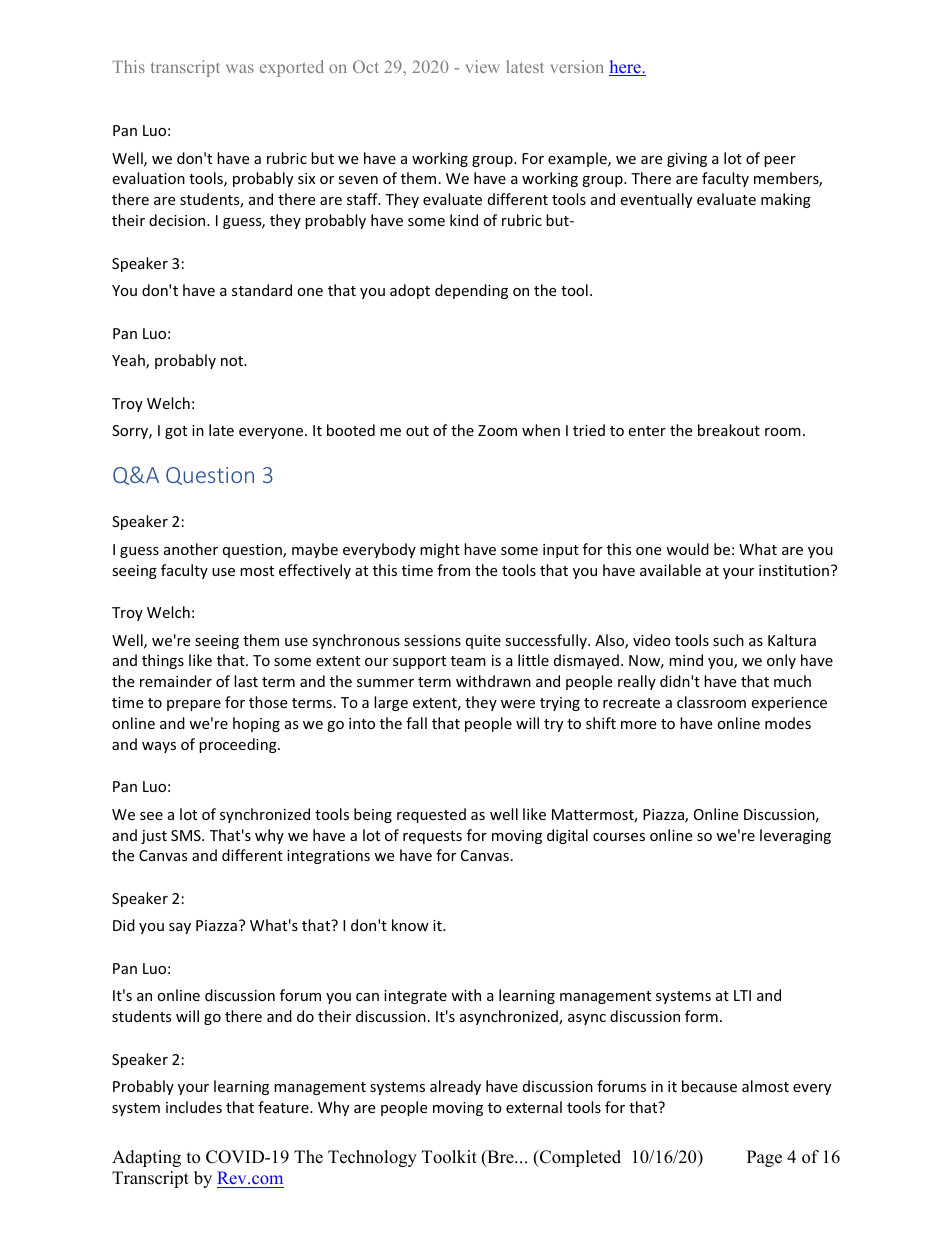 The height and width of the page is (1233, 952). What do you see at coordinates (194, 1107) in the page?
I see `includes` at bounding box center [194, 1107].
